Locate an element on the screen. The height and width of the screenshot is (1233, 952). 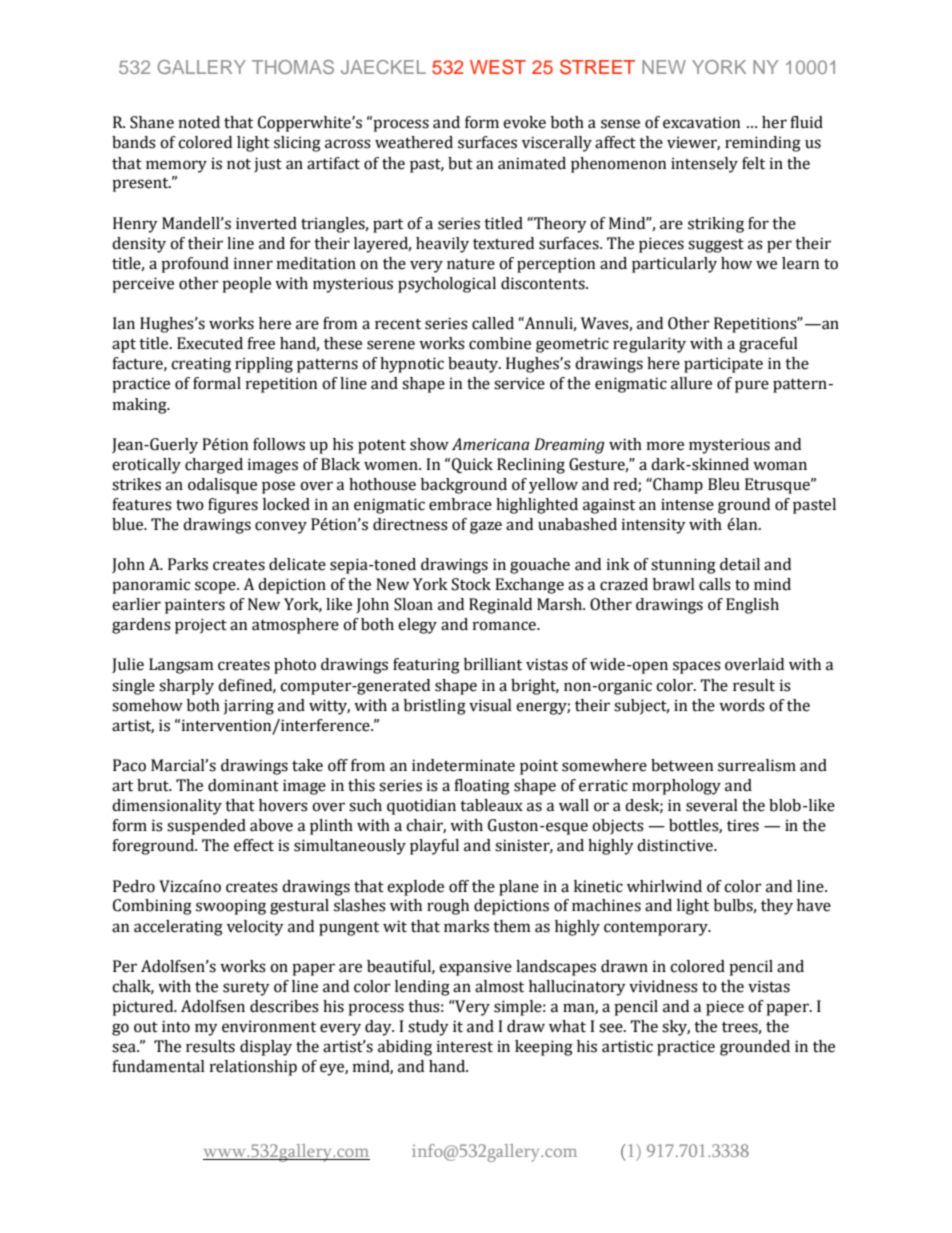
visual is located at coordinates (490, 705).
